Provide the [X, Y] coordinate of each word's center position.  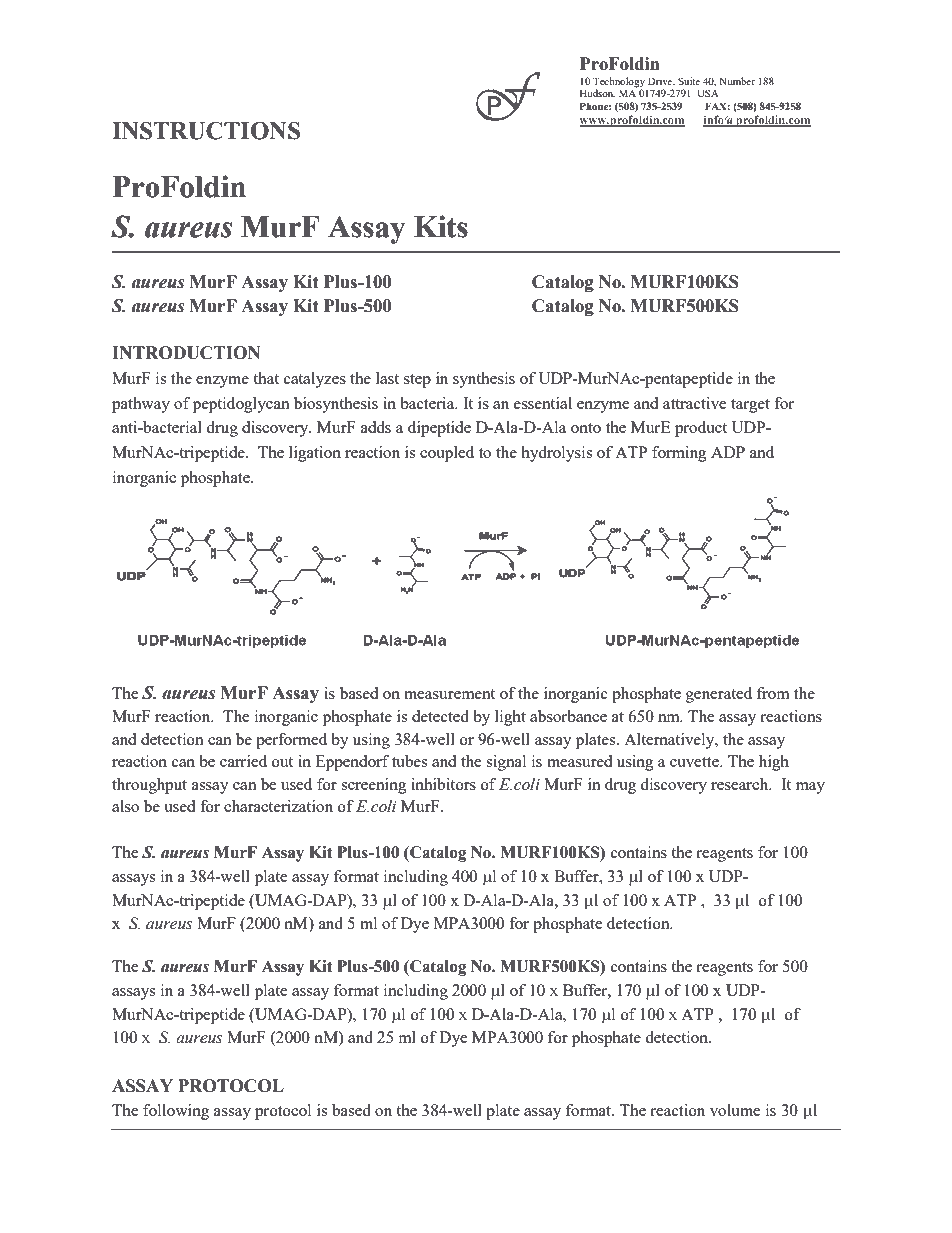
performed [291, 741]
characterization [278, 806]
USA [708, 93]
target [750, 406]
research [741, 784]
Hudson [597, 93]
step [417, 381]
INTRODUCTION [186, 353]
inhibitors [443, 784]
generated [719, 695]
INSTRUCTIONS [206, 131]
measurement [449, 694]
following [176, 1112]
